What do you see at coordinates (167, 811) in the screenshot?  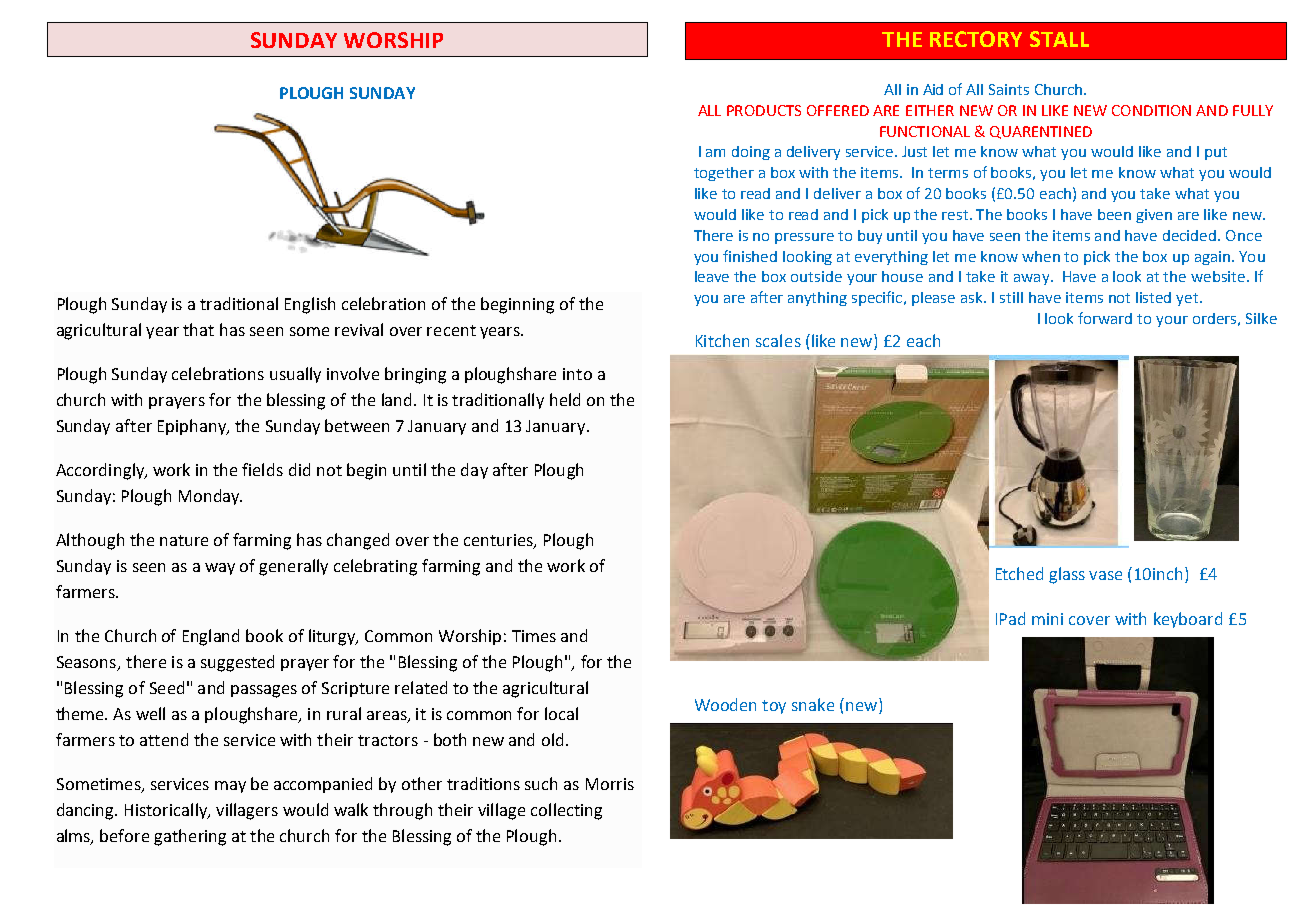 I see `Historically` at bounding box center [167, 811].
